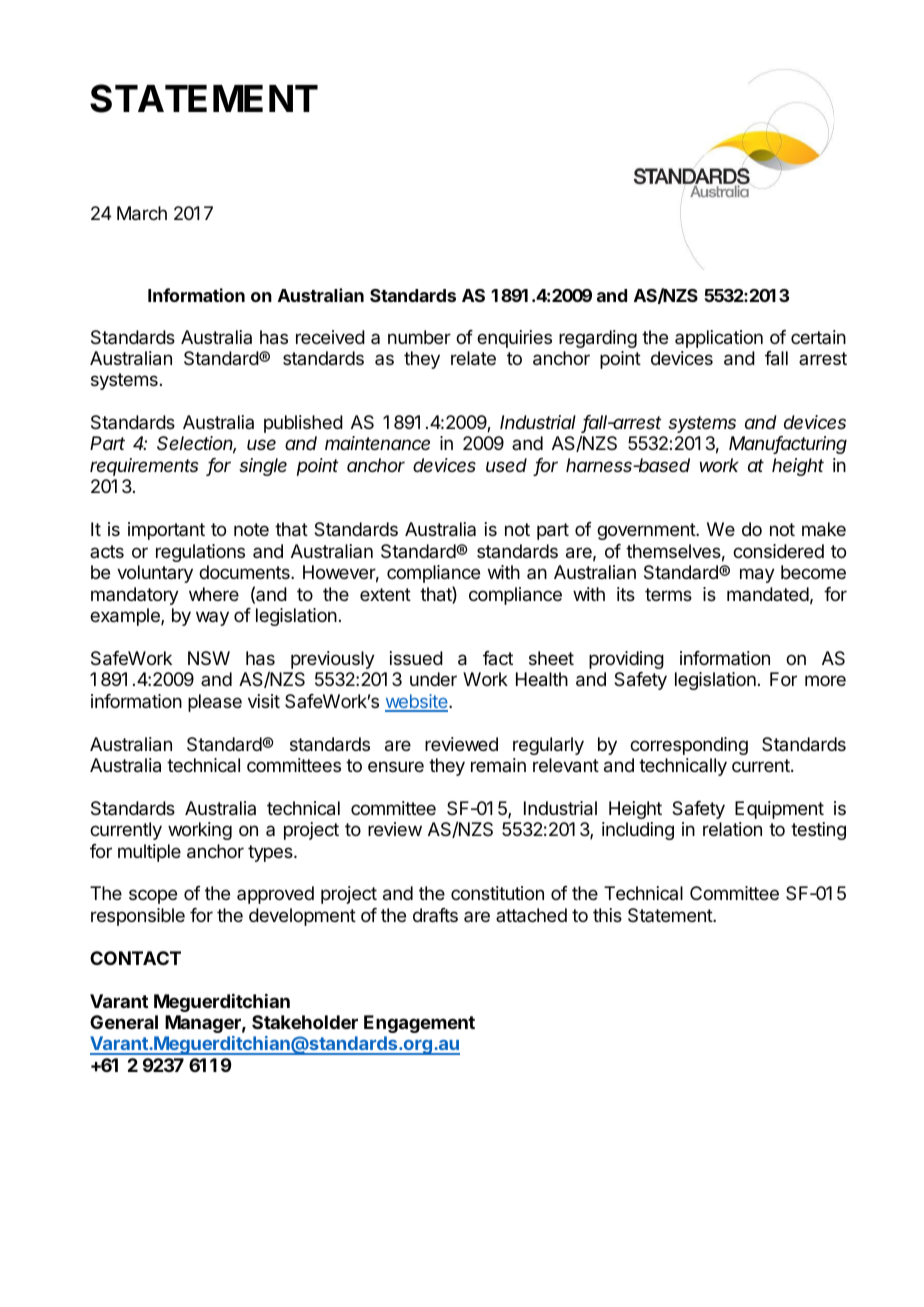  What do you see at coordinates (719, 339) in the image?
I see `application` at bounding box center [719, 339].
